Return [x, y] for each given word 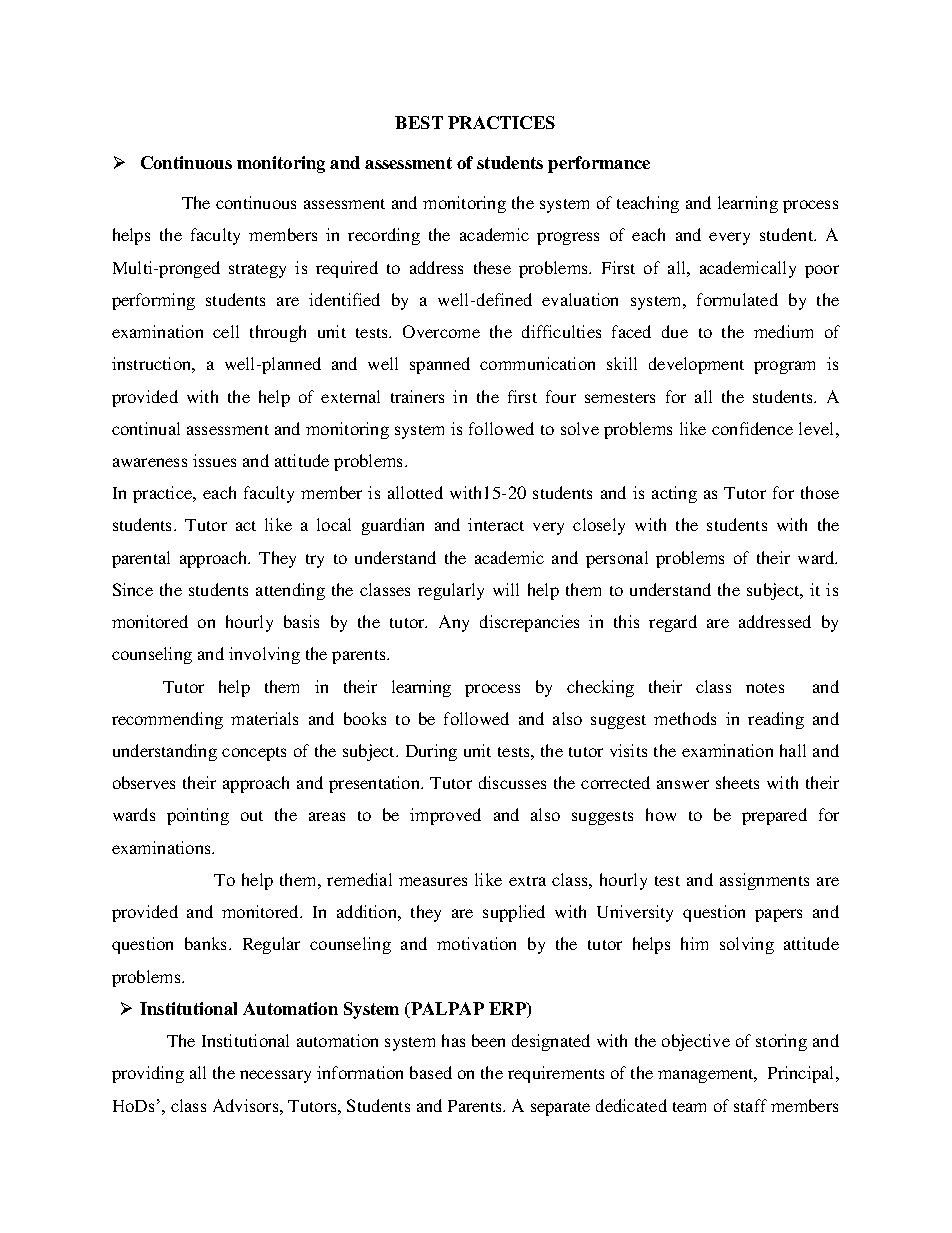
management [707, 1076]
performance [599, 164]
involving [264, 655]
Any [454, 623]
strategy [257, 271]
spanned [440, 365]
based [431, 1072]
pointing [198, 816]
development [696, 365]
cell [226, 331]
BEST [419, 122]
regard [673, 623]
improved [445, 816]
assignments [764, 881]
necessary [275, 1076]
